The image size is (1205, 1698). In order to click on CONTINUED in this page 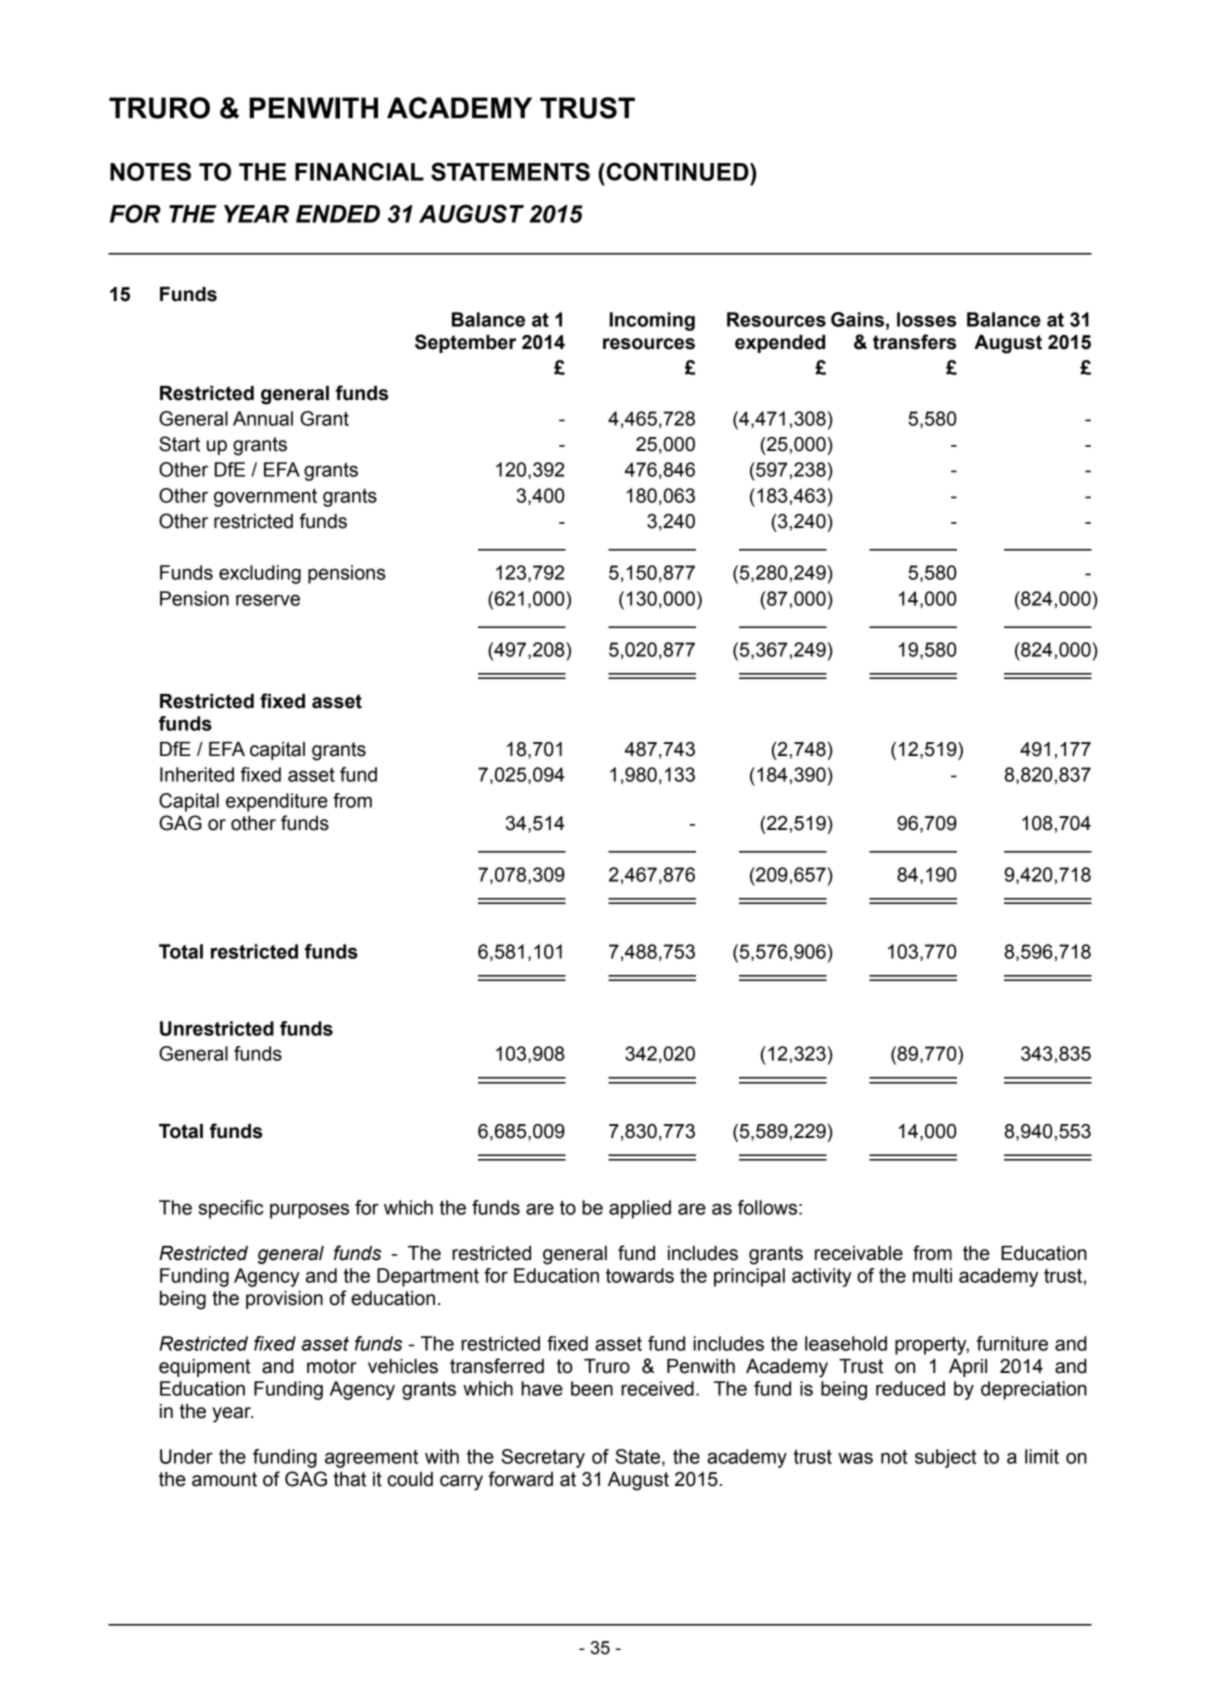, I will do `click(677, 171)`.
